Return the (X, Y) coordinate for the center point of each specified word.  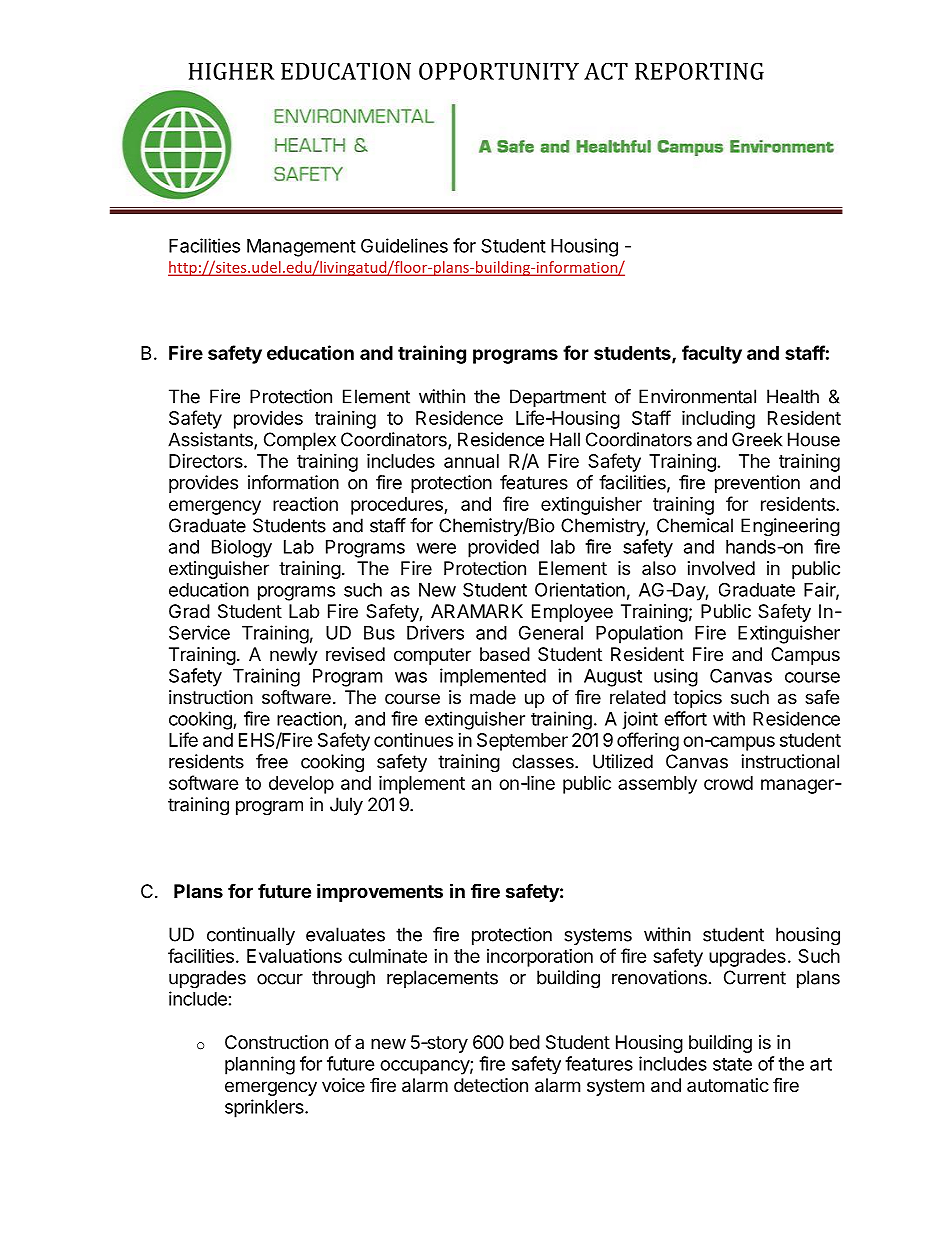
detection (491, 1085)
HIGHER (232, 71)
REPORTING (699, 71)
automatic (728, 1085)
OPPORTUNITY (499, 71)
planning (260, 1065)
